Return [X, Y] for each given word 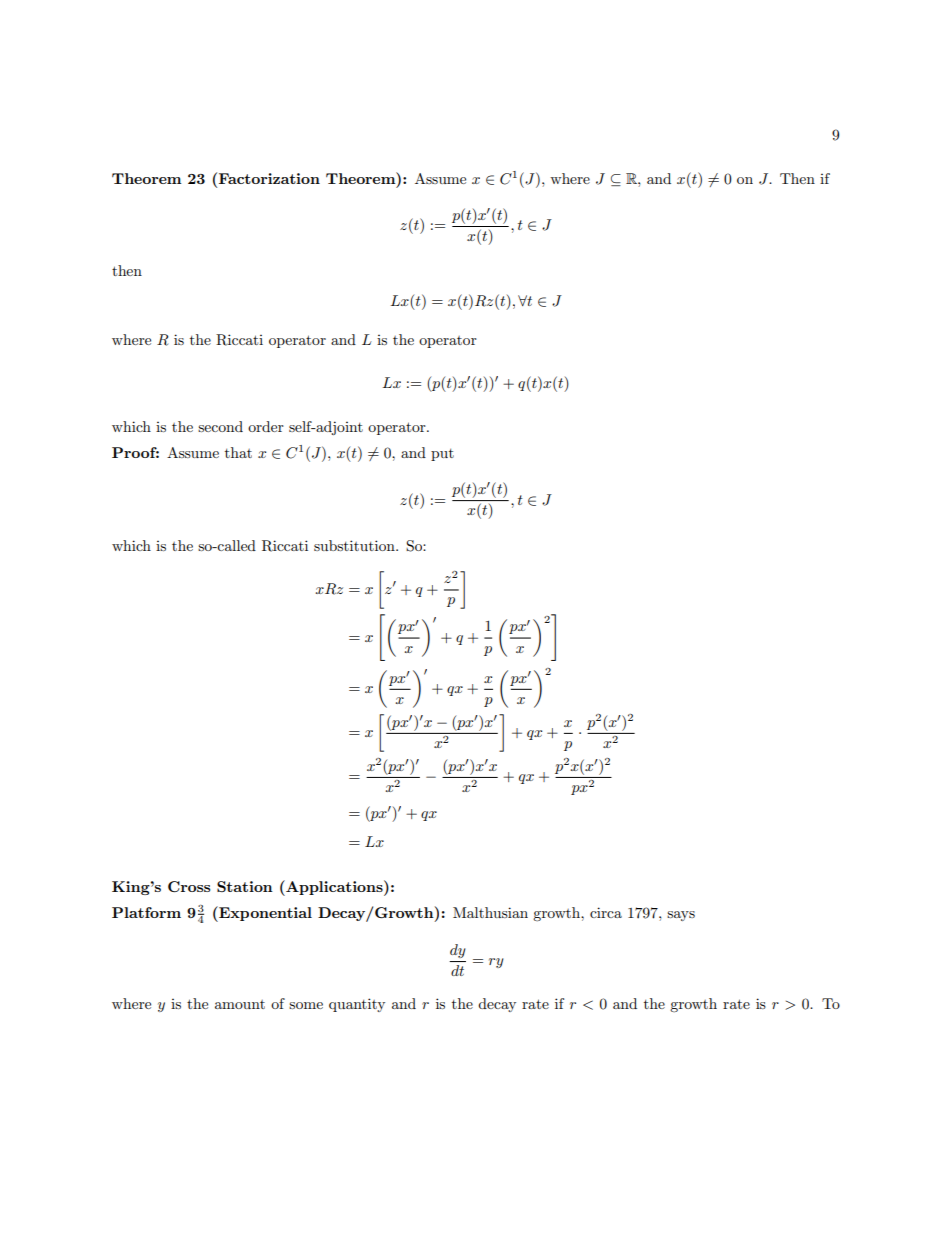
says [681, 916]
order [266, 426]
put [442, 455]
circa [606, 912]
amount [240, 1004]
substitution [355, 545]
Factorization [268, 178]
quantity [357, 1005]
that [238, 452]
